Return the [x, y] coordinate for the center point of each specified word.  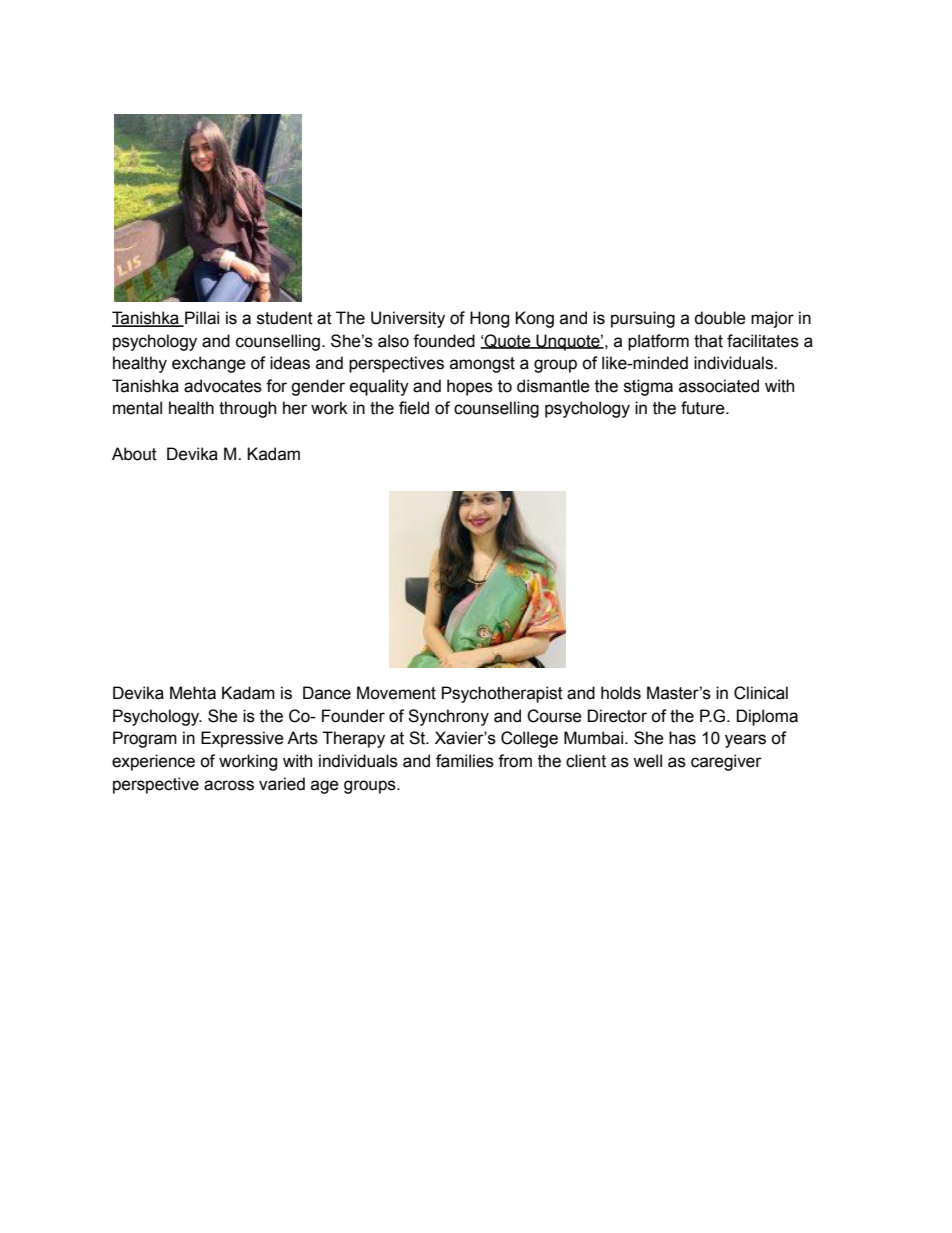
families [465, 761]
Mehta [193, 693]
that [708, 341]
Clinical [761, 693]
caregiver [726, 762]
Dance [327, 693]
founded [444, 341]
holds [621, 693]
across [229, 785]
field [414, 408]
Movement [396, 693]
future [704, 408]
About [134, 454]
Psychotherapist [502, 694]
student [285, 318]
